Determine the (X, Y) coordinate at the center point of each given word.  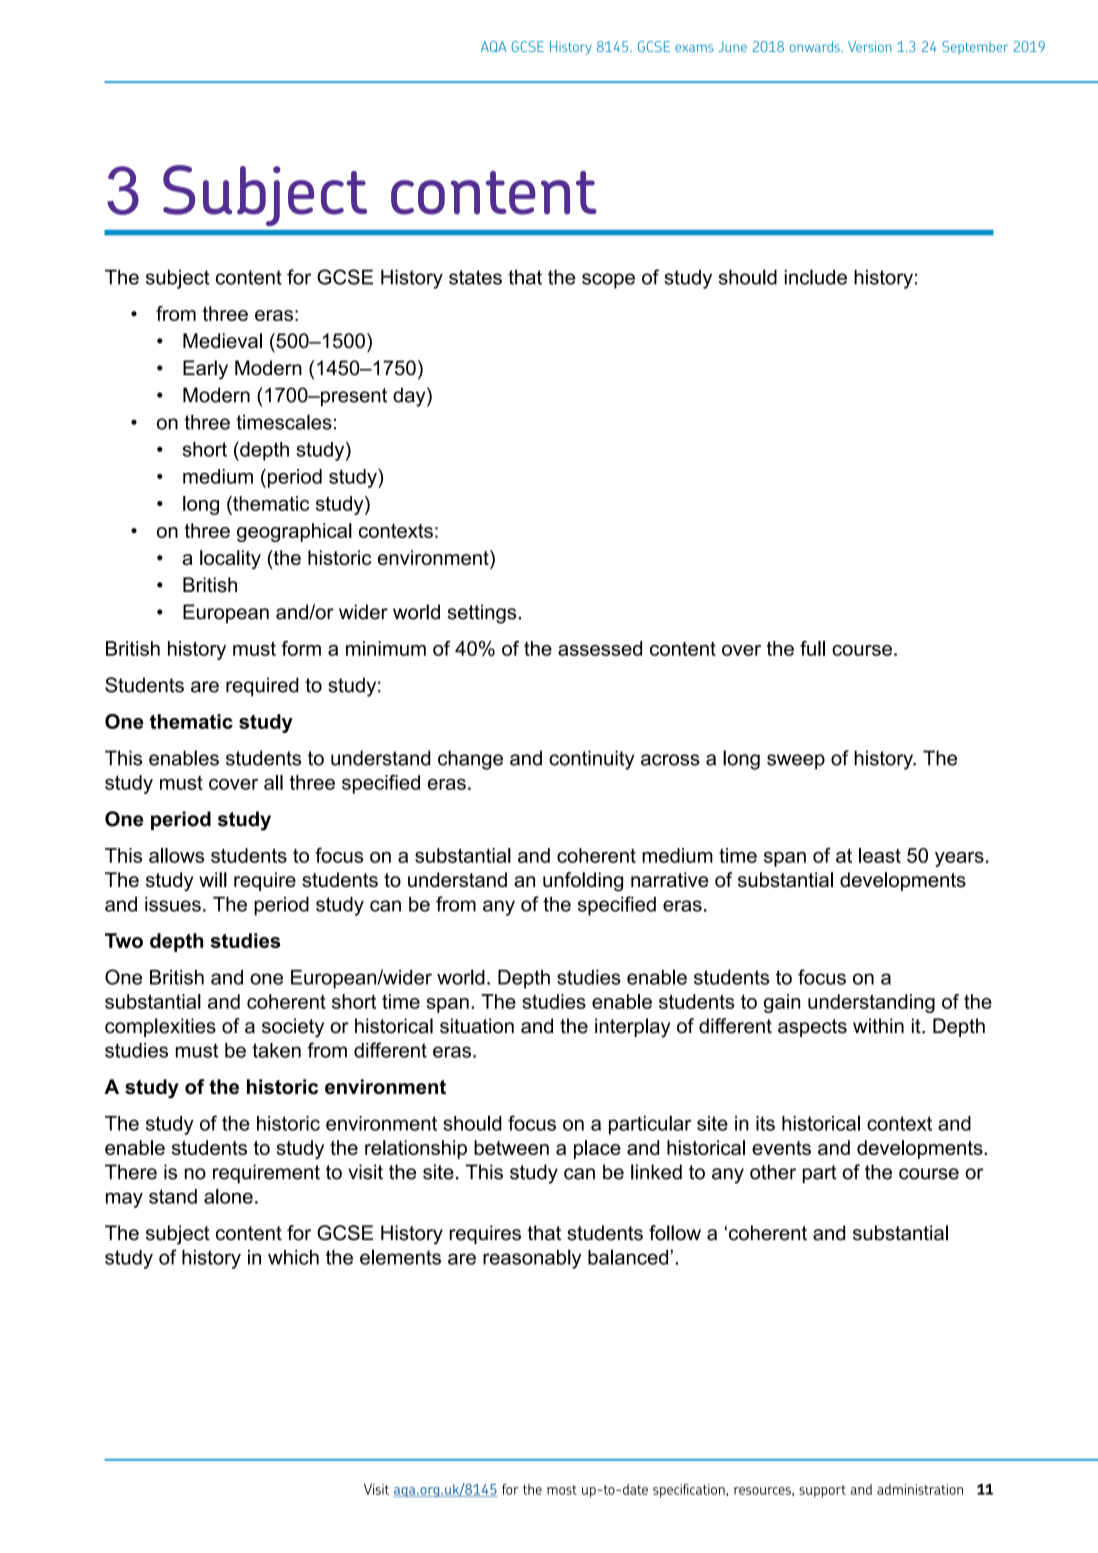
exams (694, 48)
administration (920, 1489)
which (293, 1257)
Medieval (222, 341)
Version (870, 46)
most (562, 1490)
